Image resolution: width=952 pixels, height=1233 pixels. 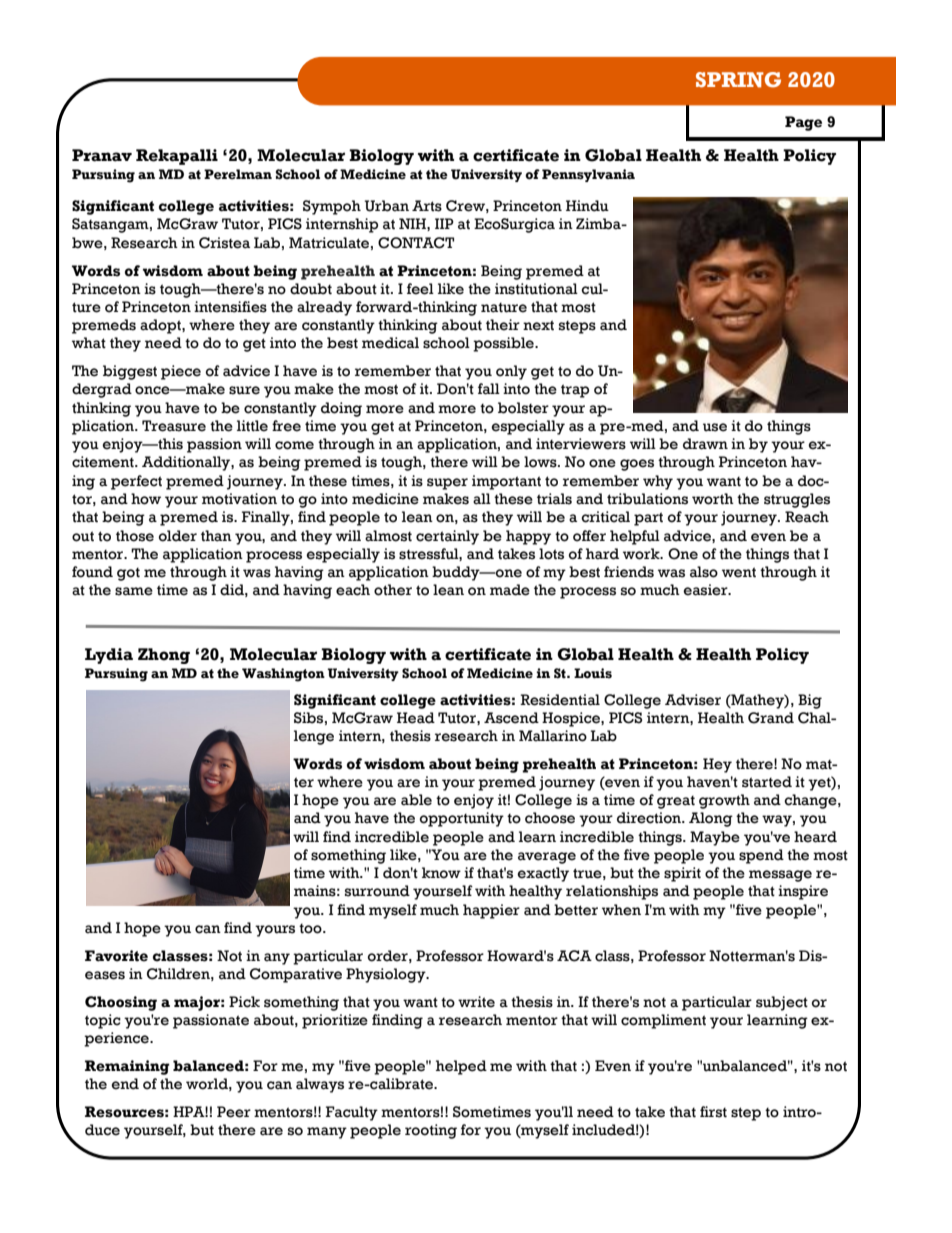 What do you see at coordinates (116, 956) in the screenshot?
I see `Favorite` at bounding box center [116, 956].
